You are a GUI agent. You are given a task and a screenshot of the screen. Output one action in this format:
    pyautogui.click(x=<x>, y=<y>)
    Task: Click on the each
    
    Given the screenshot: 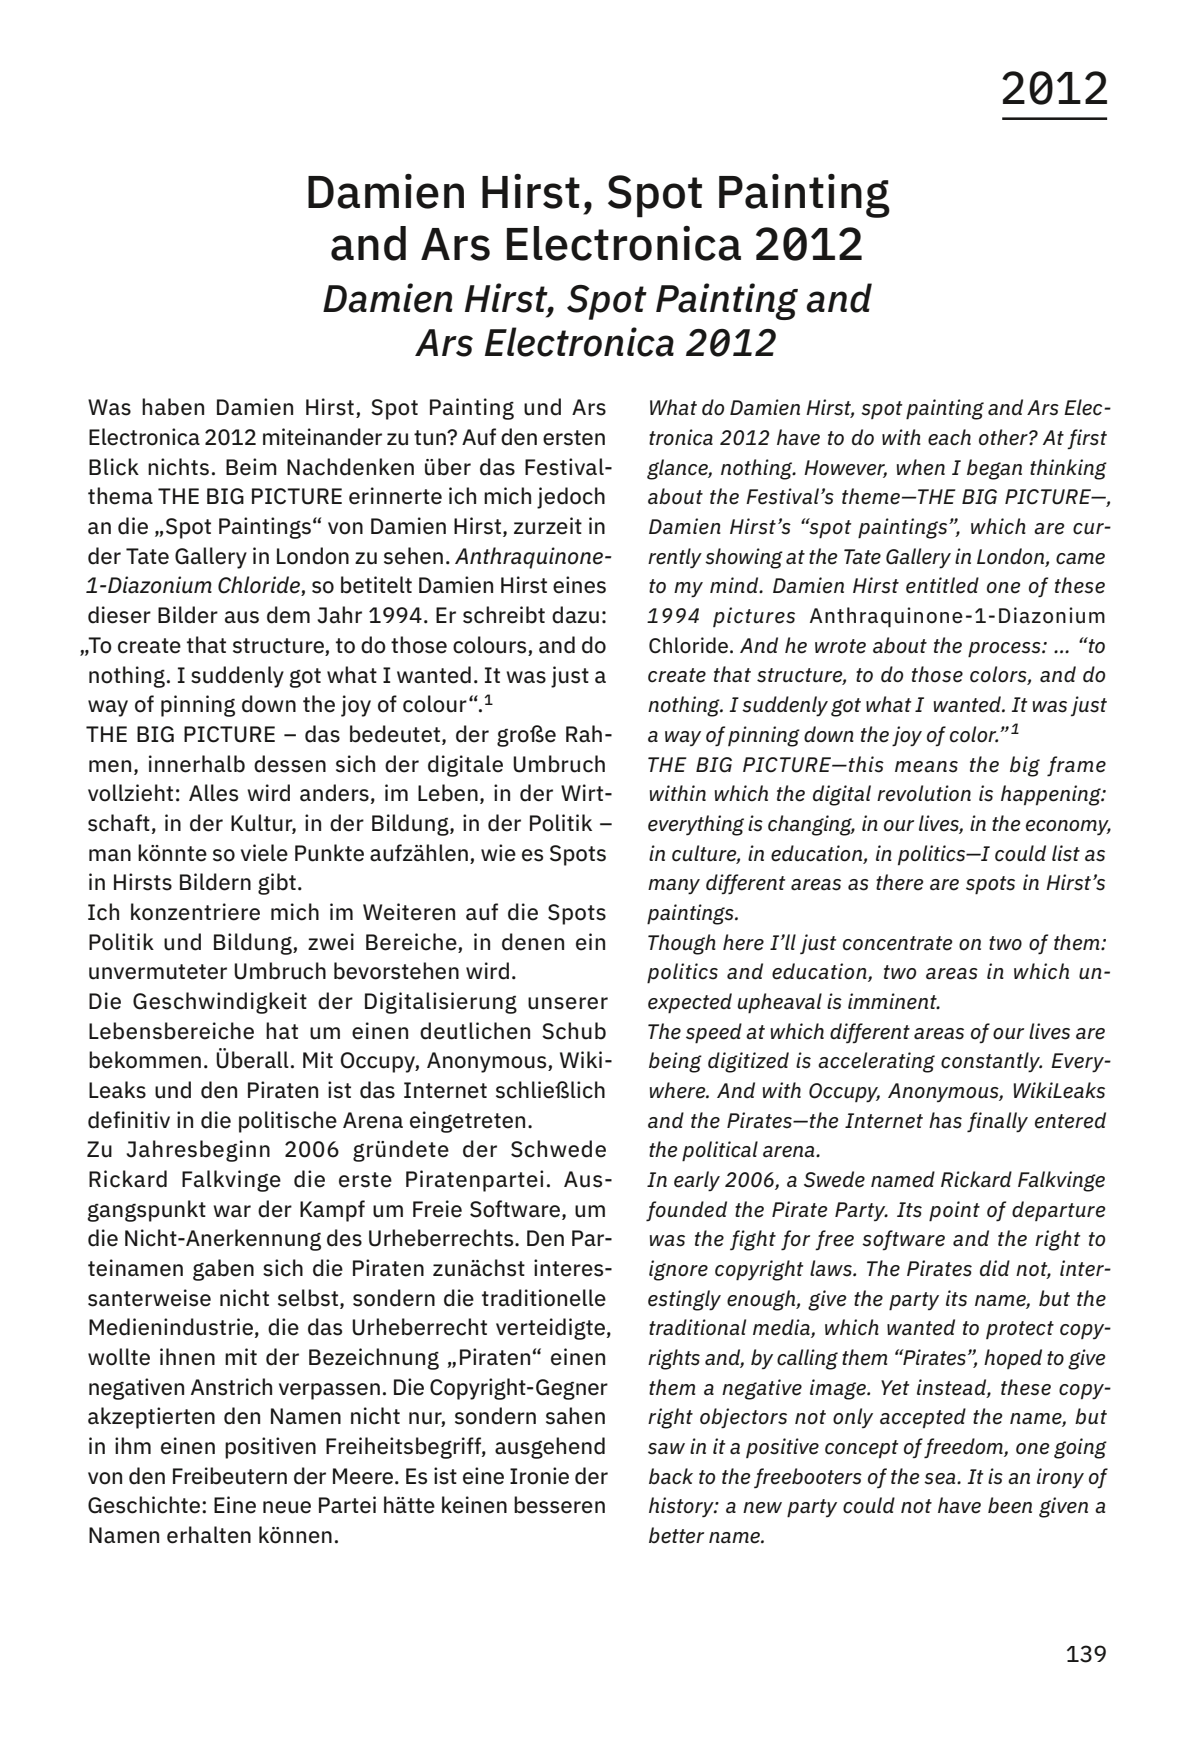 What is the action you would take?
    pyautogui.click(x=949, y=437)
